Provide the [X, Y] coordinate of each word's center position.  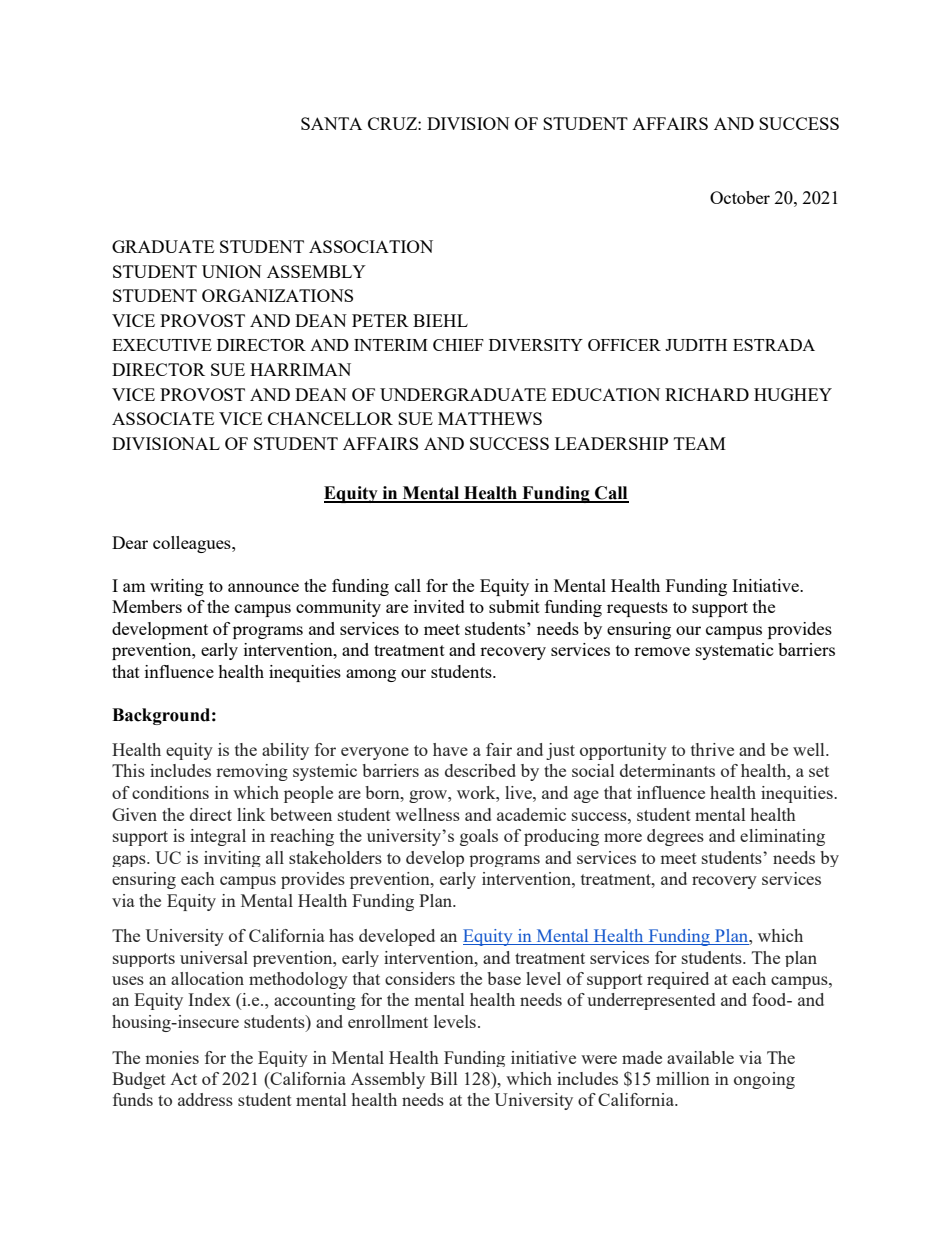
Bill [443, 1078]
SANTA [331, 123]
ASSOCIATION [371, 246]
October [740, 197]
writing [177, 587]
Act [183, 1079]
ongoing [764, 1080]
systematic [735, 651]
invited [439, 606]
